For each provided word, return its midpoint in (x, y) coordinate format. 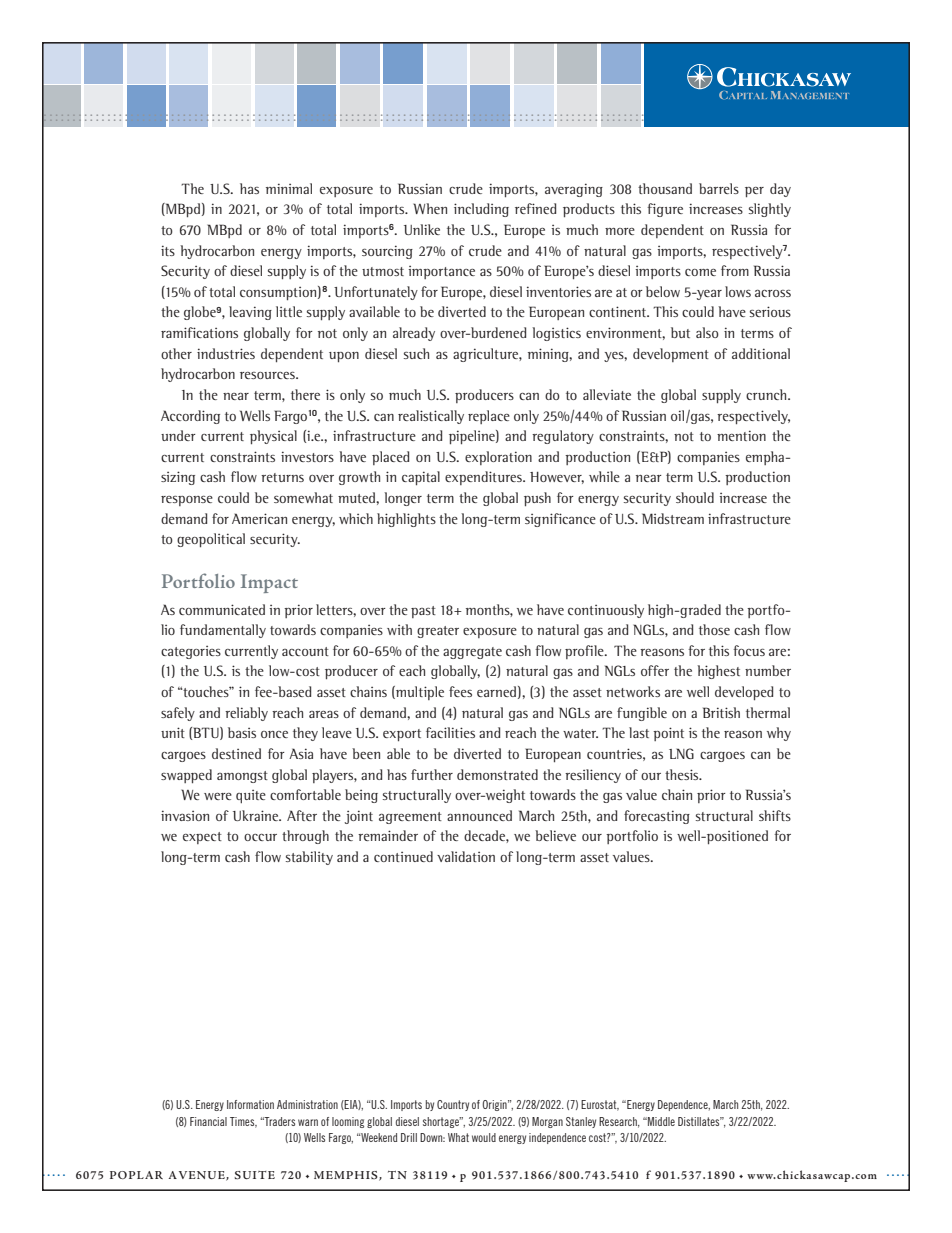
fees (460, 691)
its (168, 250)
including (481, 210)
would (484, 1137)
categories (191, 652)
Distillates (700, 1121)
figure (665, 210)
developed (744, 693)
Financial (208, 1121)
